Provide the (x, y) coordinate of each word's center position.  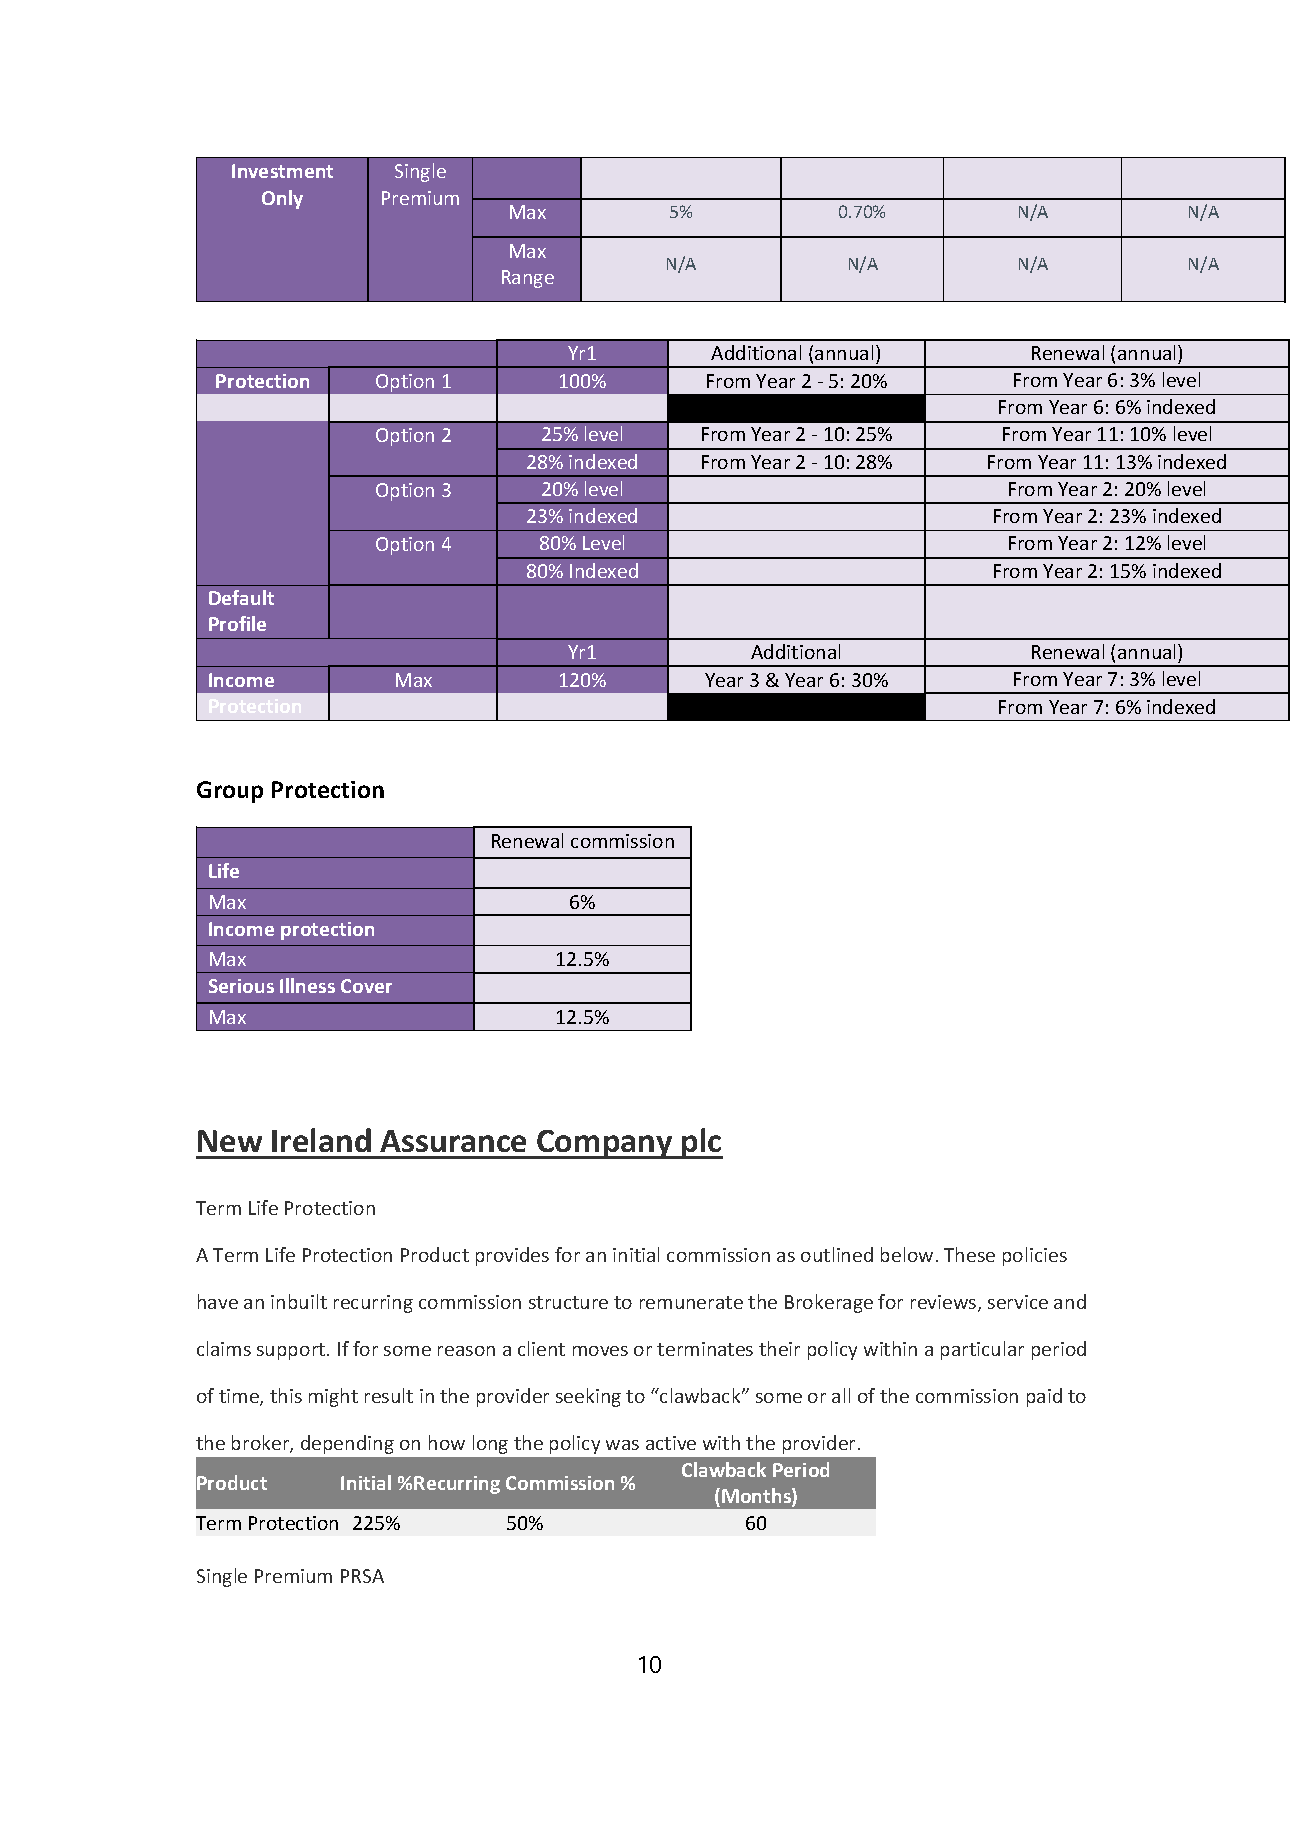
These (969, 1254)
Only (282, 199)
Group (230, 792)
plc (701, 1143)
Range (528, 279)
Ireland (321, 1140)
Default (241, 597)
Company (605, 1144)
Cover (366, 986)
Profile (237, 623)
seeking (588, 1397)
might (333, 1397)
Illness (307, 985)
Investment (282, 171)
